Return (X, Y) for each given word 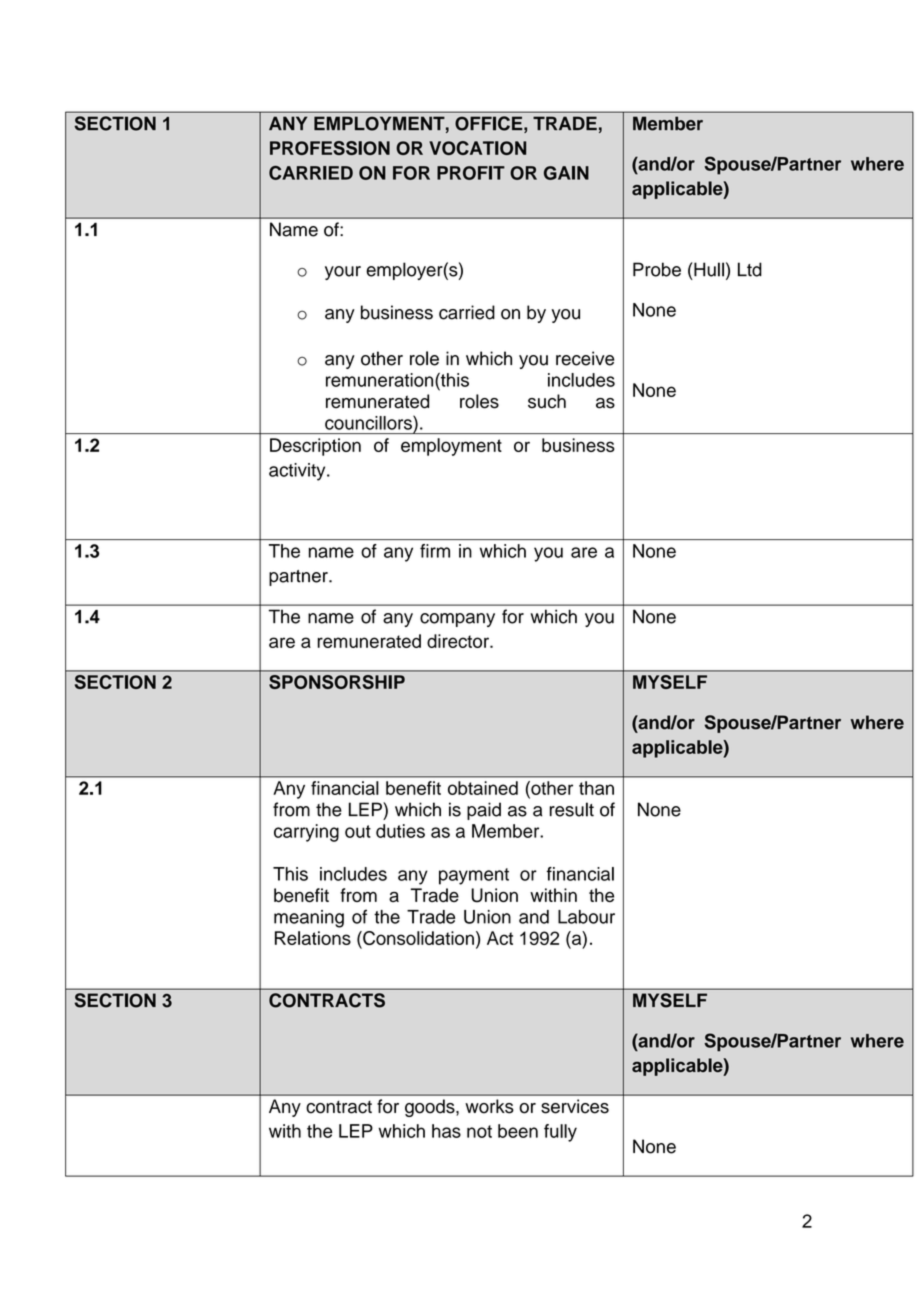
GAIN (566, 173)
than (596, 788)
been (518, 1131)
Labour (586, 917)
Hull (708, 269)
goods (431, 1108)
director (459, 641)
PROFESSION (330, 148)
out (358, 831)
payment (474, 876)
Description (315, 447)
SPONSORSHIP (337, 682)
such (547, 401)
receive (585, 358)
